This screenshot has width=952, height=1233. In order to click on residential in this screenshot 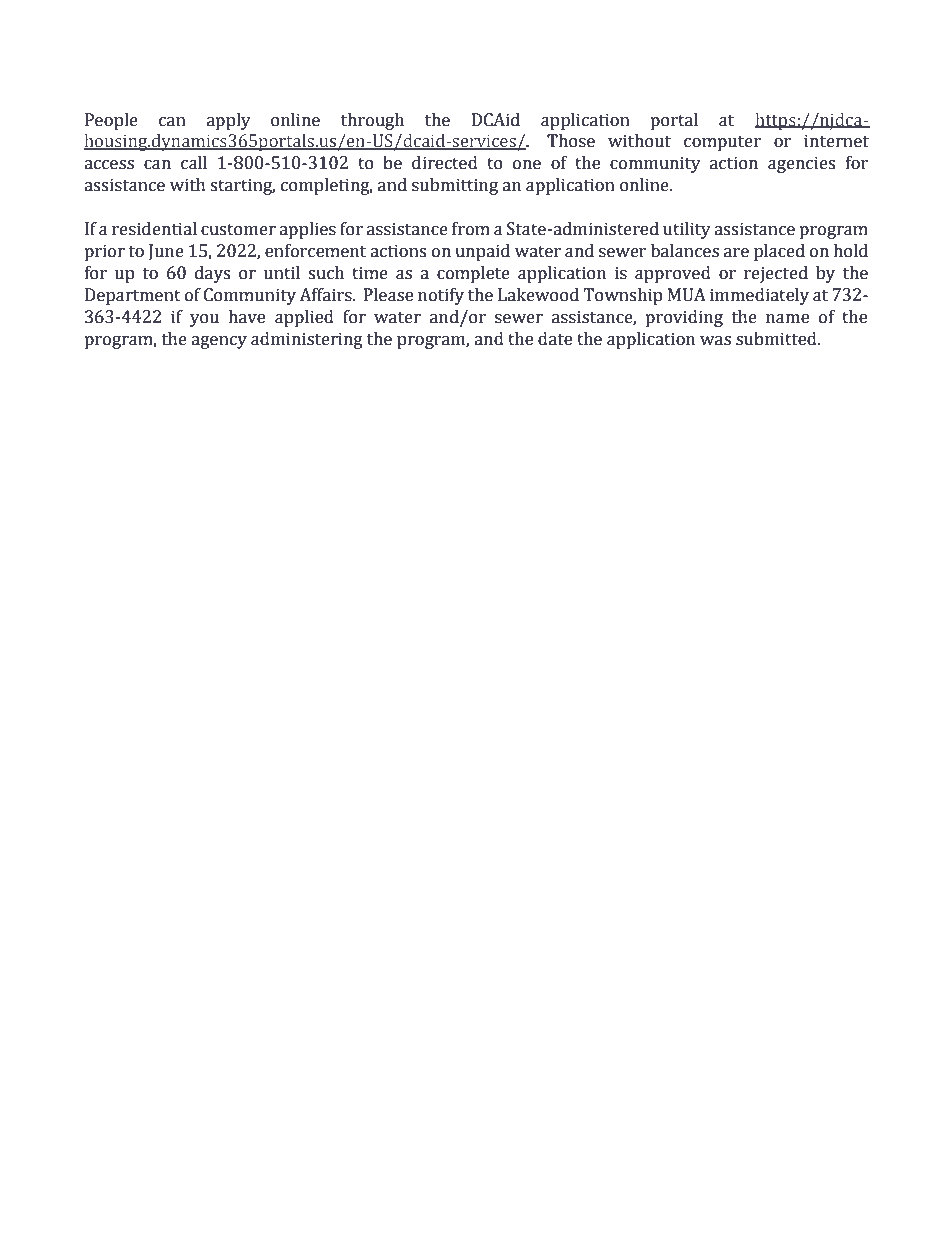, I will do `click(154, 229)`.
